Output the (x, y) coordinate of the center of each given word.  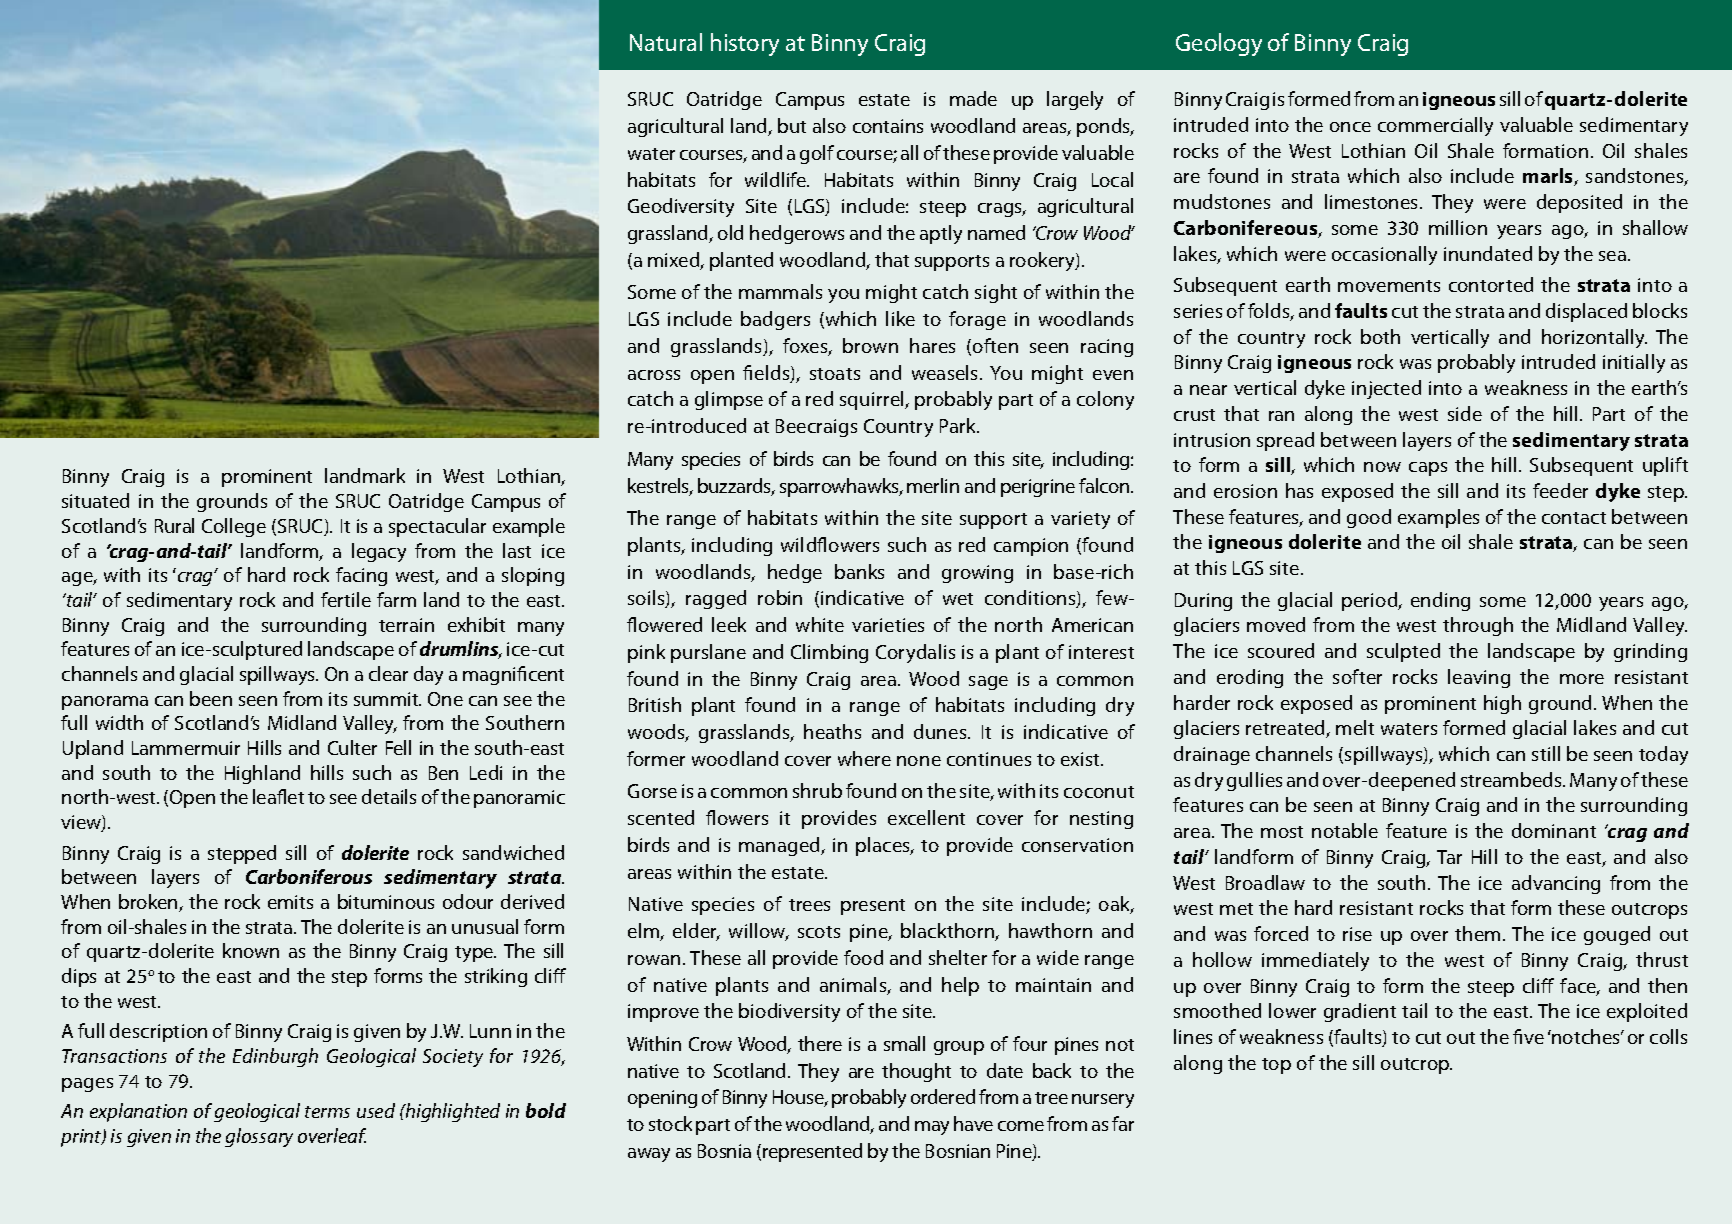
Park (959, 425)
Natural (666, 42)
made (973, 98)
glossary (259, 1137)
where (864, 758)
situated (95, 500)
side (1465, 413)
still (1546, 753)
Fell (398, 747)
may (932, 1128)
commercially (1435, 126)
